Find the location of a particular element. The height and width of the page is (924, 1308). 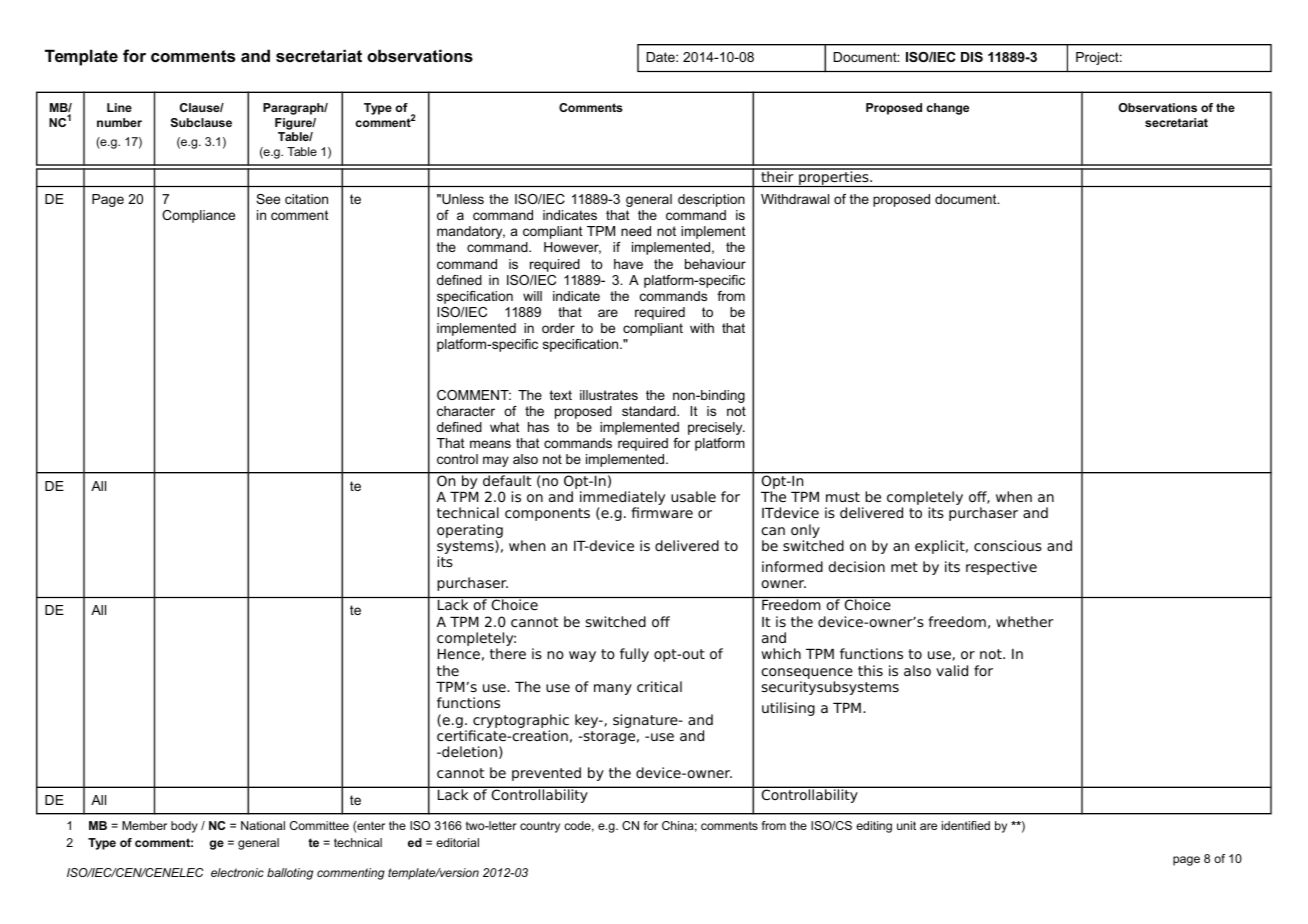

country is located at coordinates (540, 827).
